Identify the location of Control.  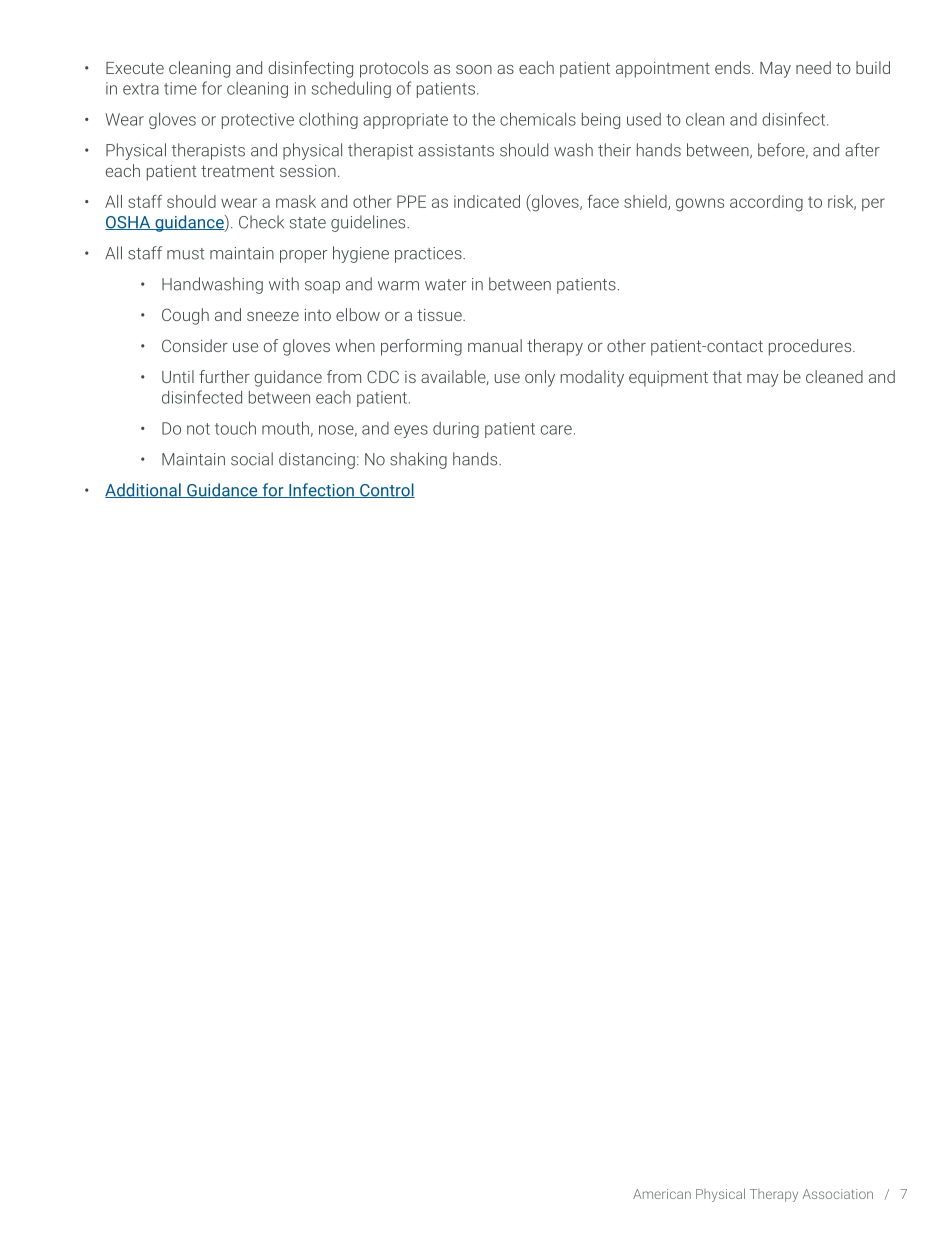
(386, 490).
